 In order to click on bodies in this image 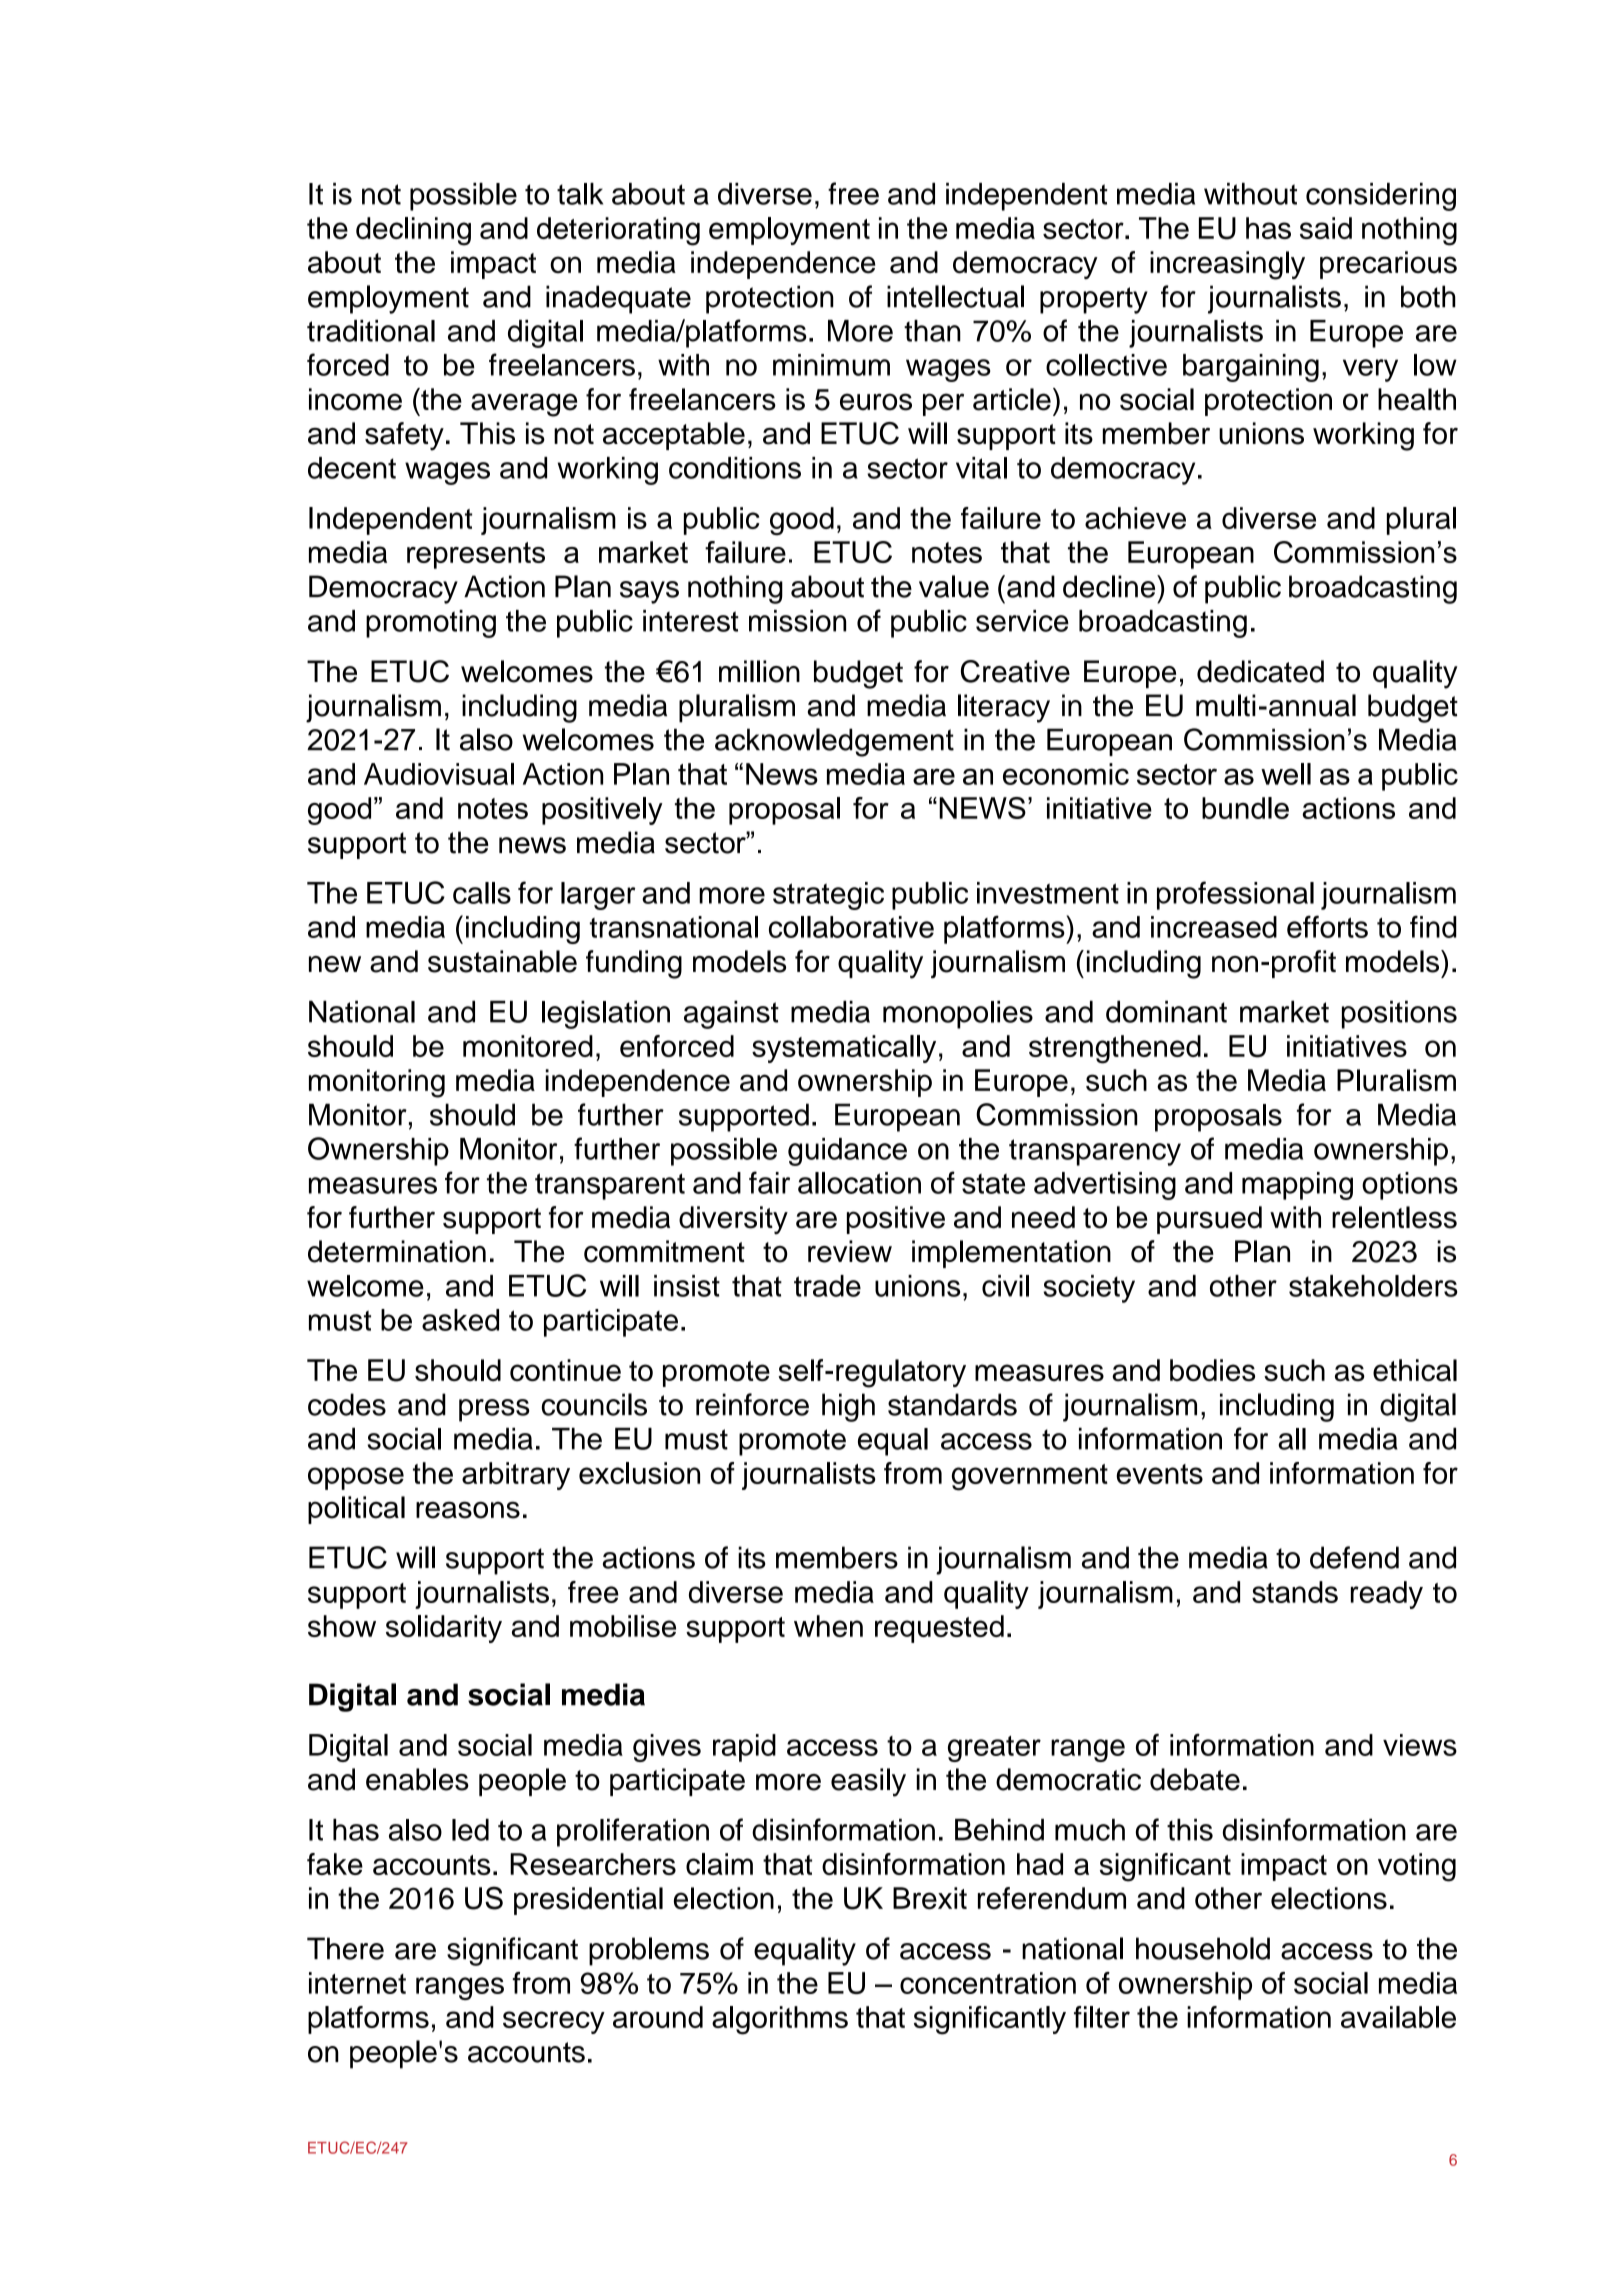, I will do `click(1212, 1370)`.
